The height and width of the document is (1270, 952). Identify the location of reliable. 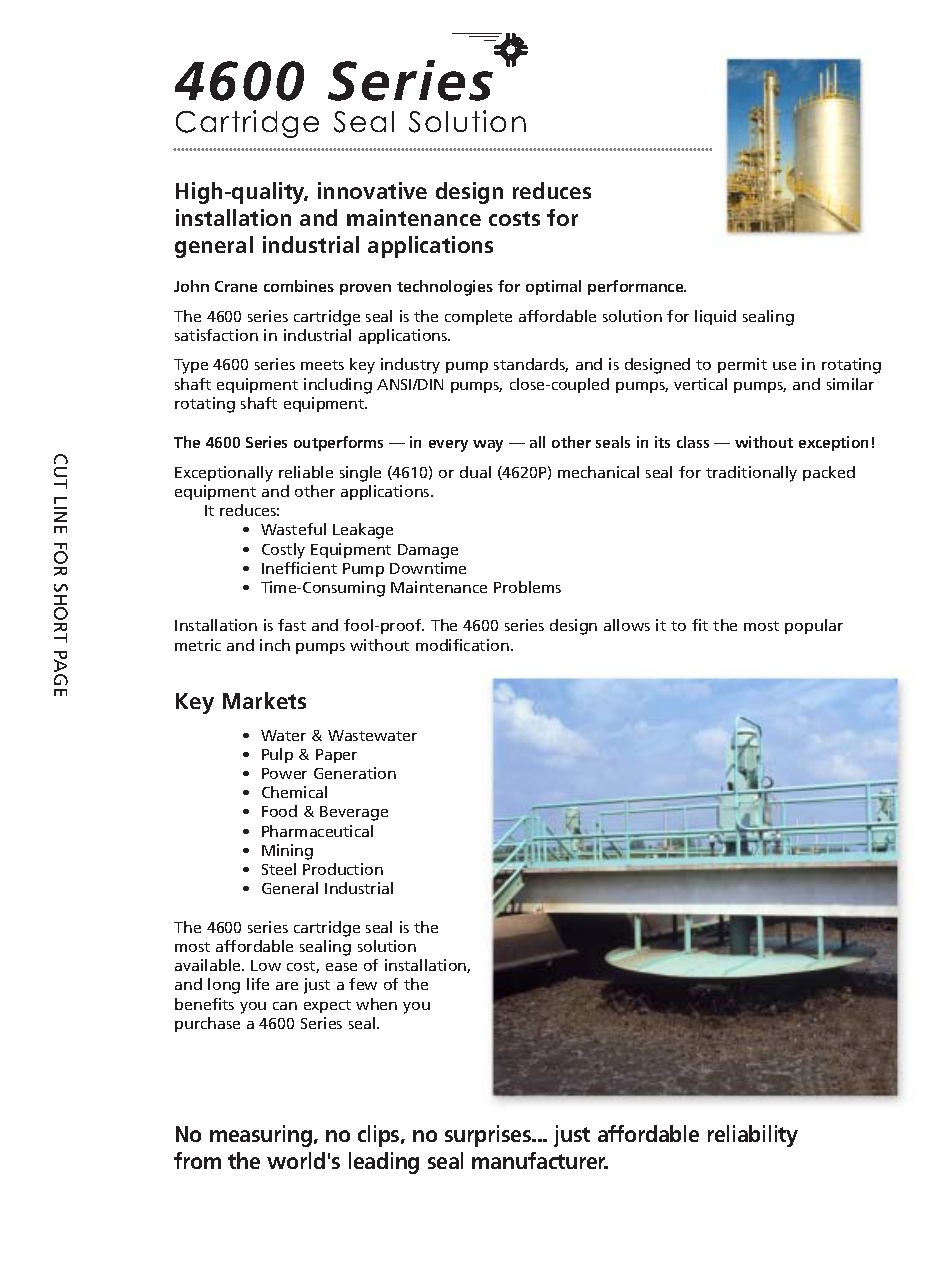
(306, 472).
